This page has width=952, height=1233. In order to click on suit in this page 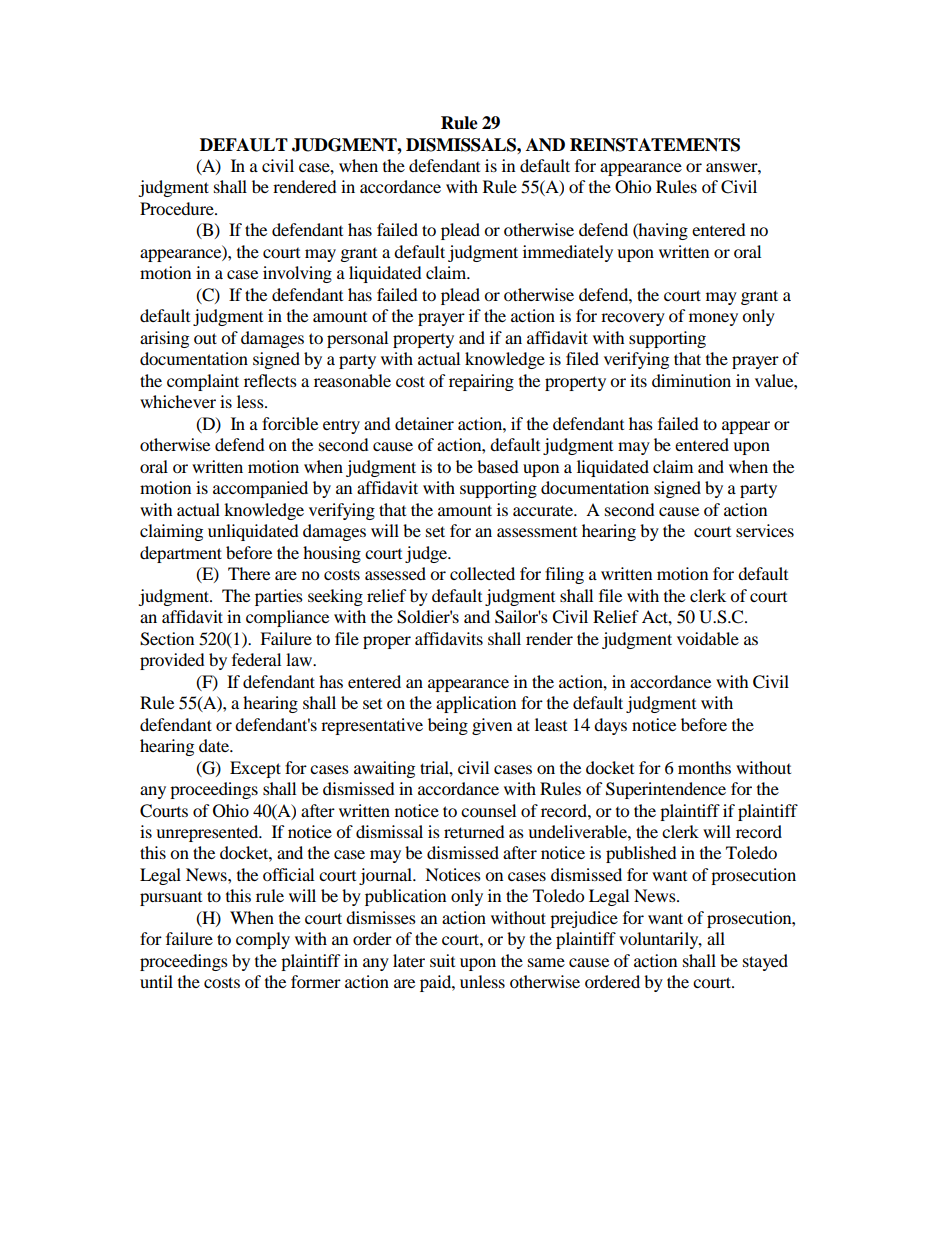, I will do `click(442, 960)`.
